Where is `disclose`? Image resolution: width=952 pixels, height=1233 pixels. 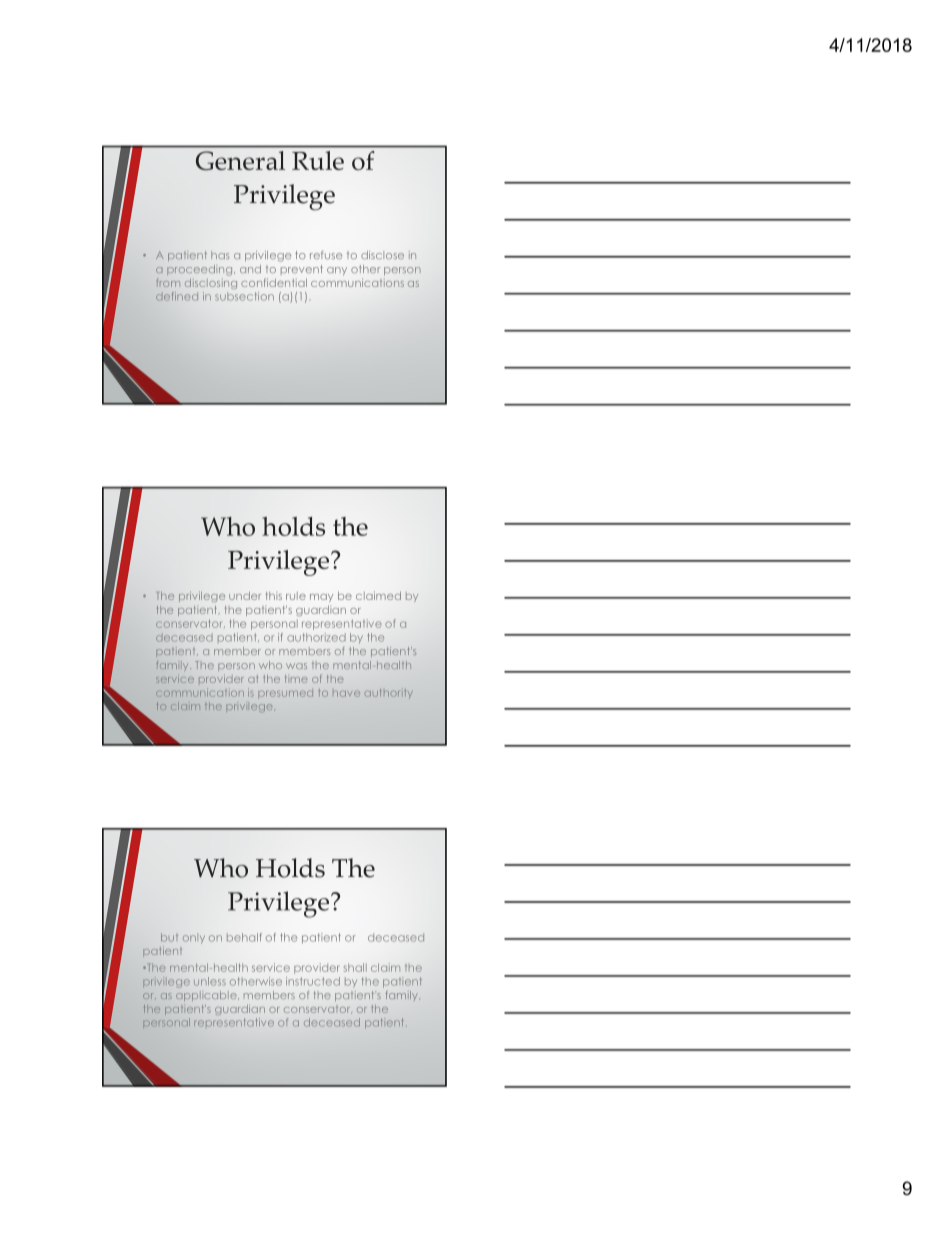 disclose is located at coordinates (382, 255).
